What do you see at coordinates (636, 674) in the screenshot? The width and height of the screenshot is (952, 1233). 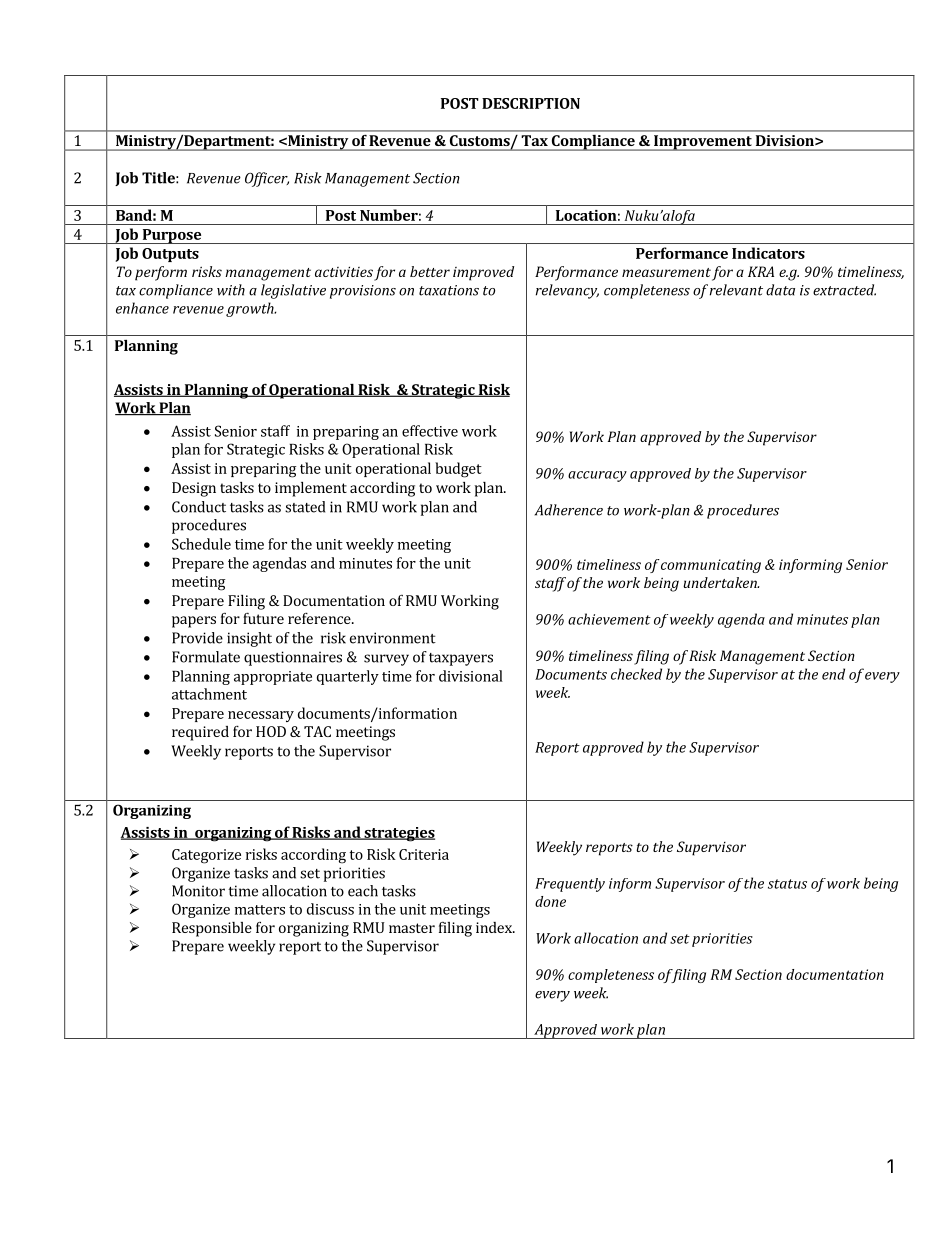 I see `checked` at bounding box center [636, 674].
